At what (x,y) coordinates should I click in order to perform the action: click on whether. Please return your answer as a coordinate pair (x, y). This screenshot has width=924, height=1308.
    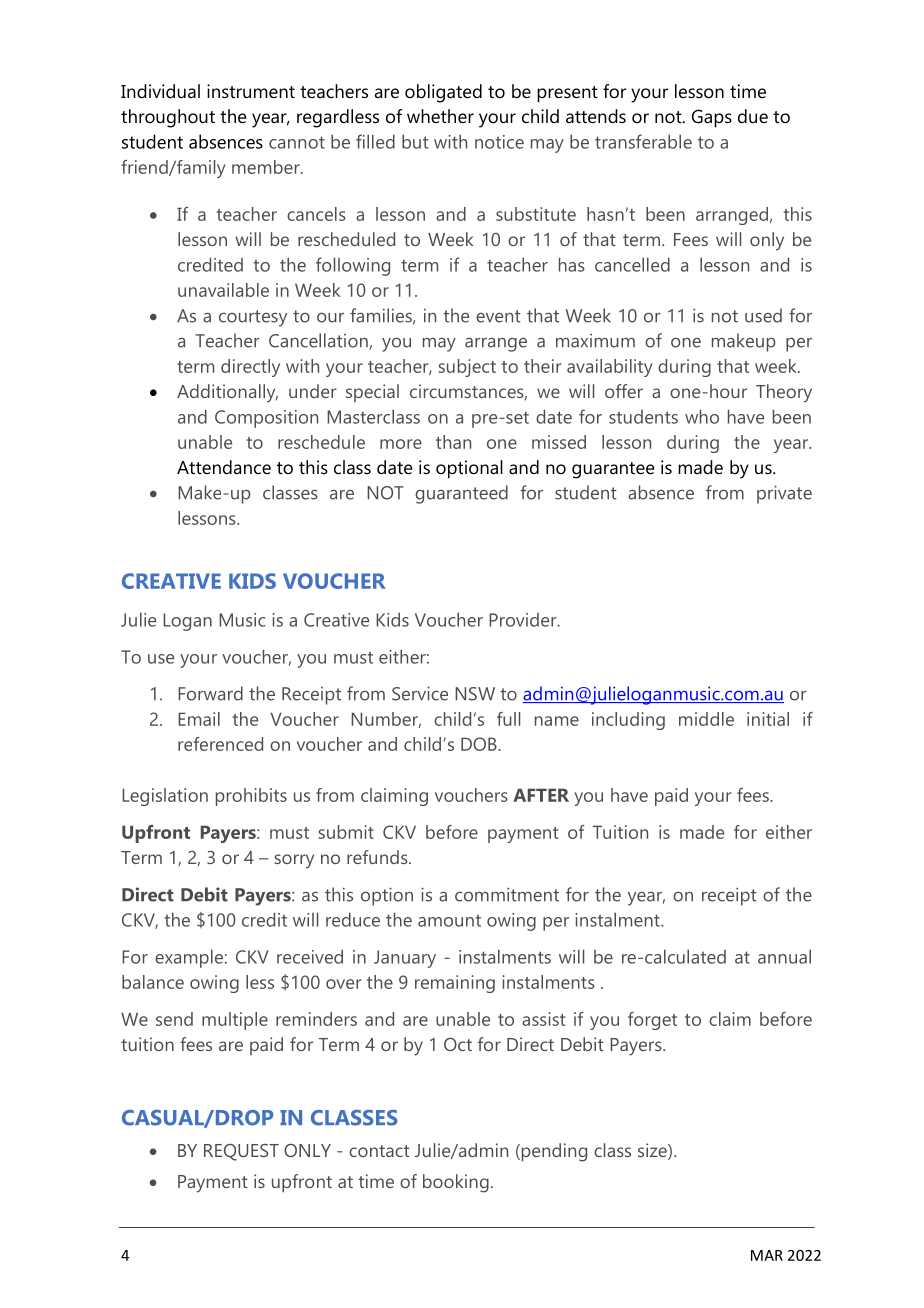
    Looking at the image, I should click on (440, 116).
